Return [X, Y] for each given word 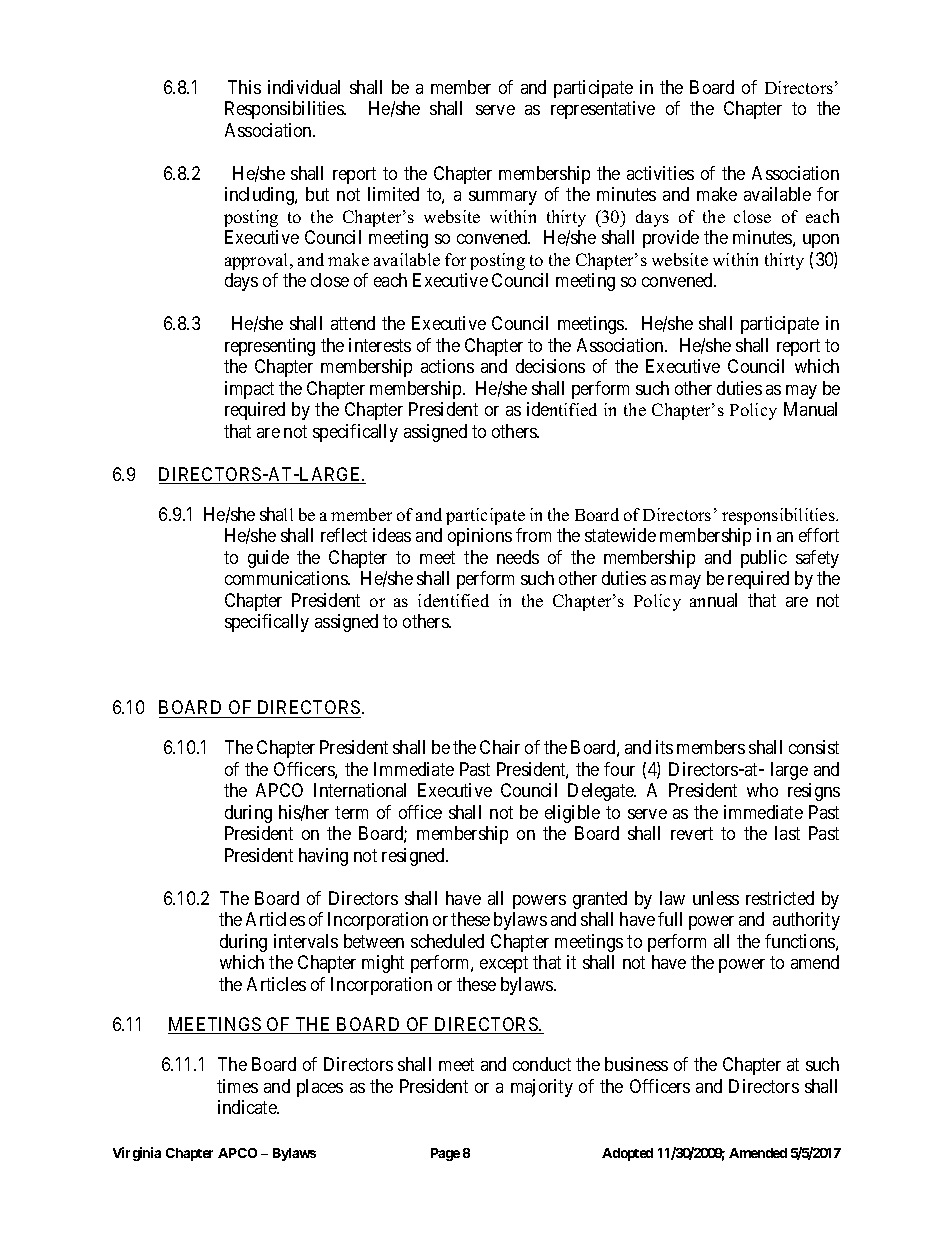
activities [660, 173]
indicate [248, 1107]
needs [518, 557]
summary [503, 198]
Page [445, 1154]
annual [713, 600]
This [244, 87]
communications [287, 578]
